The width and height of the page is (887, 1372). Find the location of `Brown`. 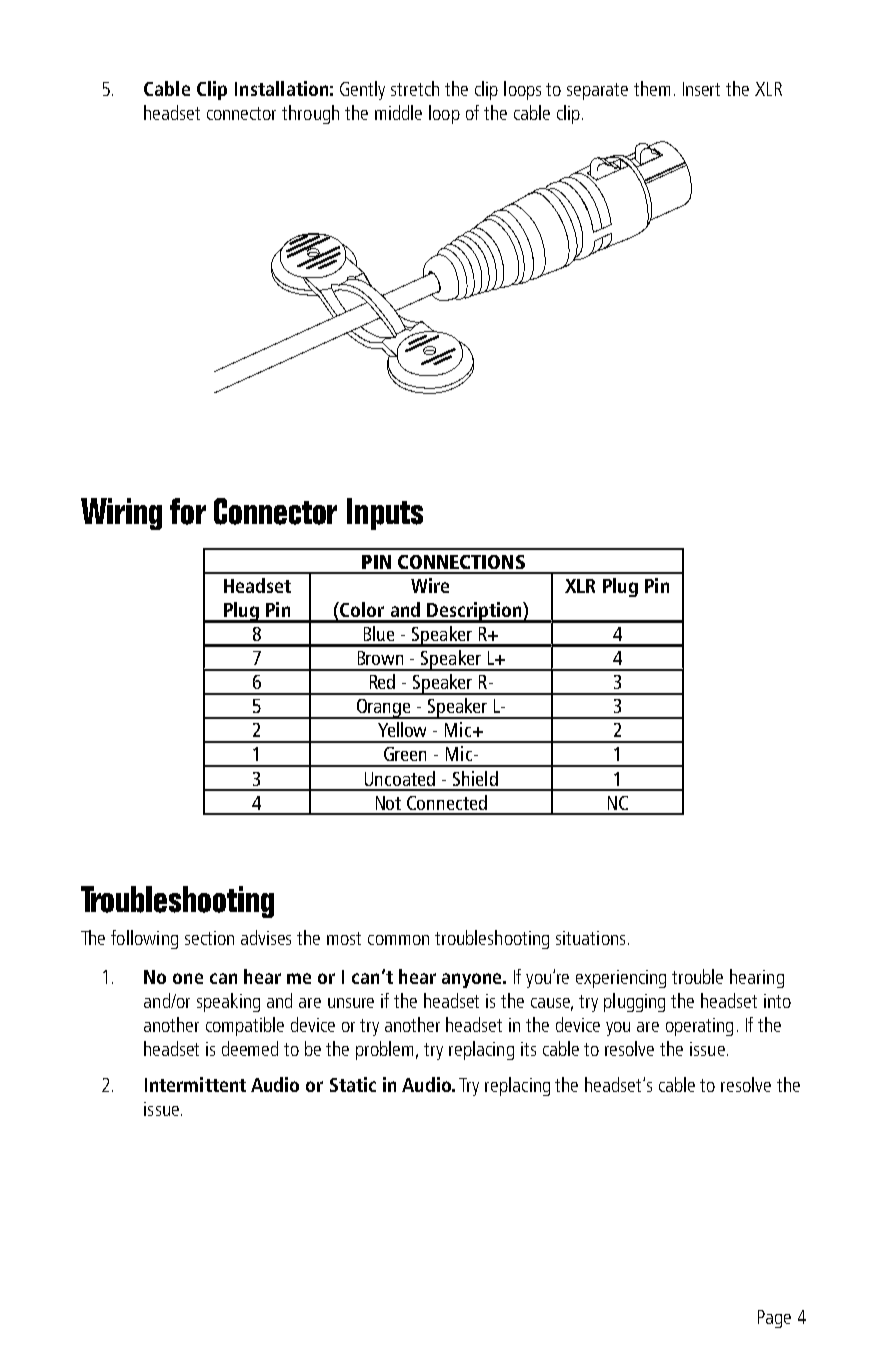

Brown is located at coordinates (380, 658).
